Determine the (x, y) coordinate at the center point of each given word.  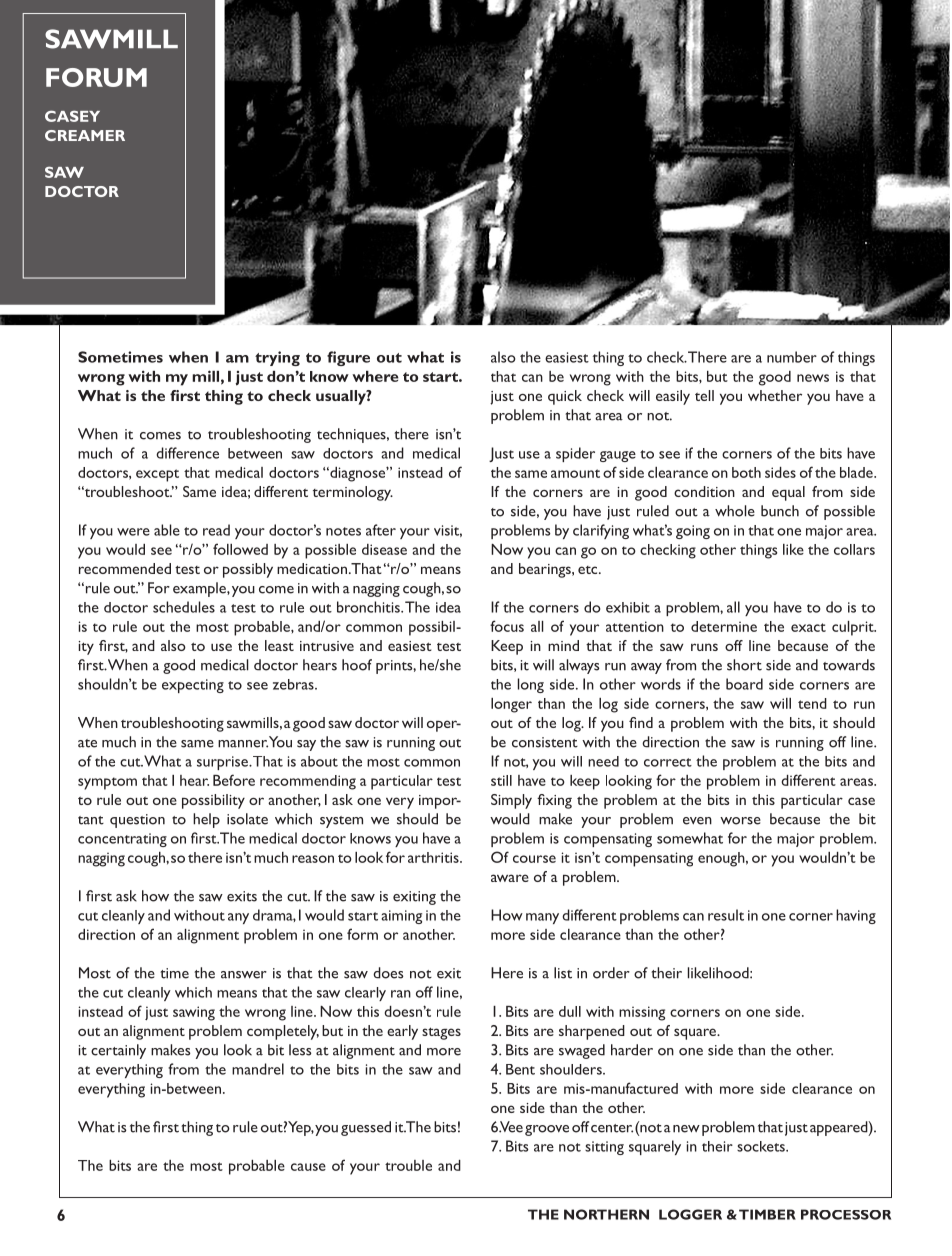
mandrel (258, 1069)
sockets (762, 1146)
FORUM (96, 77)
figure (348, 358)
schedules (184, 607)
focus (507, 626)
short (744, 665)
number (792, 357)
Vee (511, 1127)
